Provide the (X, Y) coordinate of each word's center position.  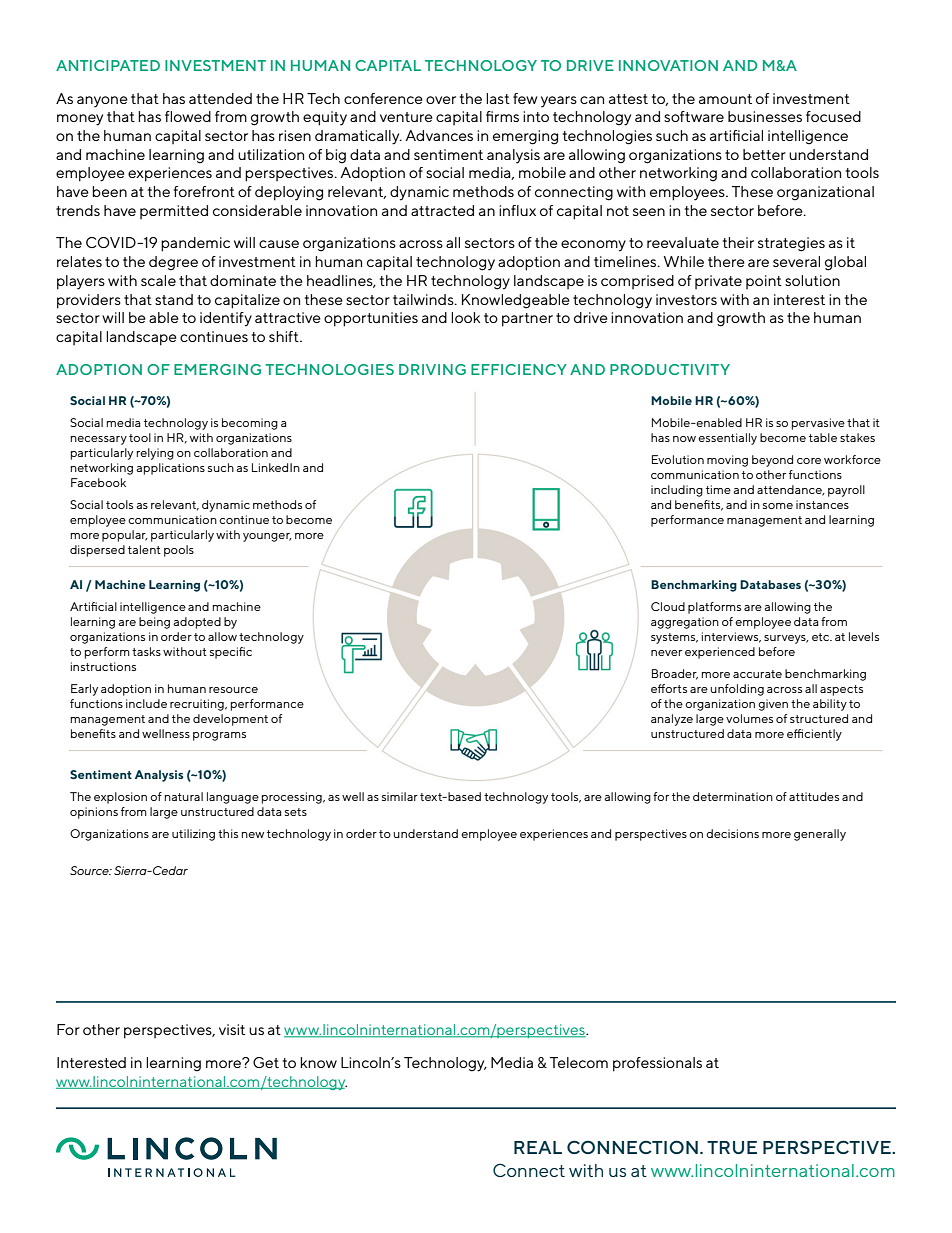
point (764, 282)
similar (400, 796)
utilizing (193, 835)
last (498, 98)
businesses (765, 116)
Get (266, 1062)
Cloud (668, 606)
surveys (786, 639)
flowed (188, 116)
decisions (732, 833)
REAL (538, 1147)
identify (226, 319)
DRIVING (432, 369)
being (154, 623)
